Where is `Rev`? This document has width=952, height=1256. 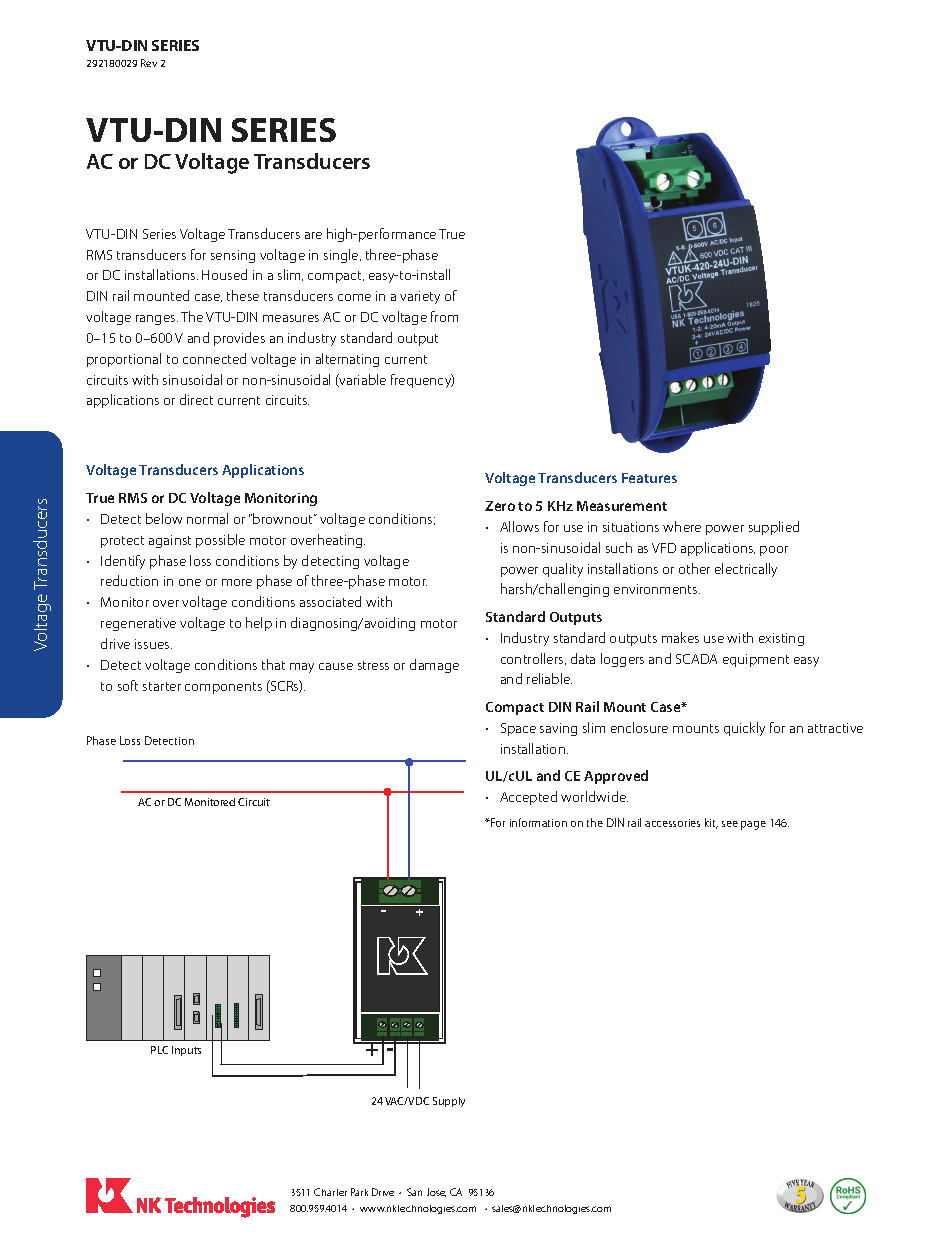 Rev is located at coordinates (149, 63).
